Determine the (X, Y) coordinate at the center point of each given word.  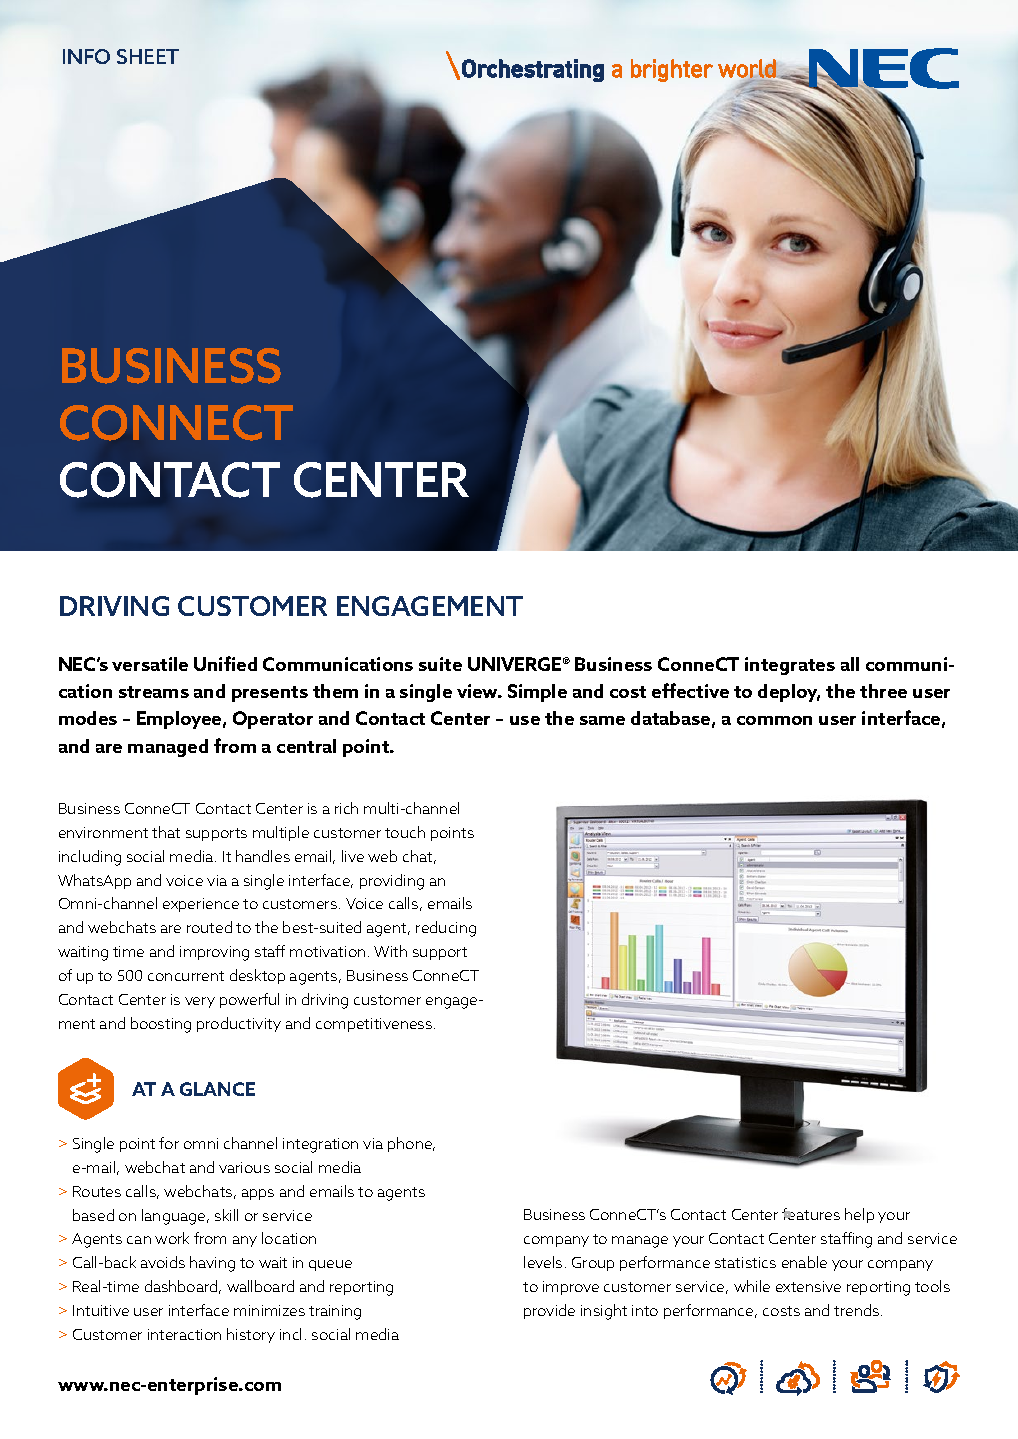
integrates (790, 666)
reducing (446, 929)
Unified (225, 663)
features (811, 1214)
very (200, 1002)
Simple (537, 693)
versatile (150, 664)
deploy (789, 693)
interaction (184, 1334)
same (602, 720)
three (883, 691)
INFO (86, 56)
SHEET (148, 56)
